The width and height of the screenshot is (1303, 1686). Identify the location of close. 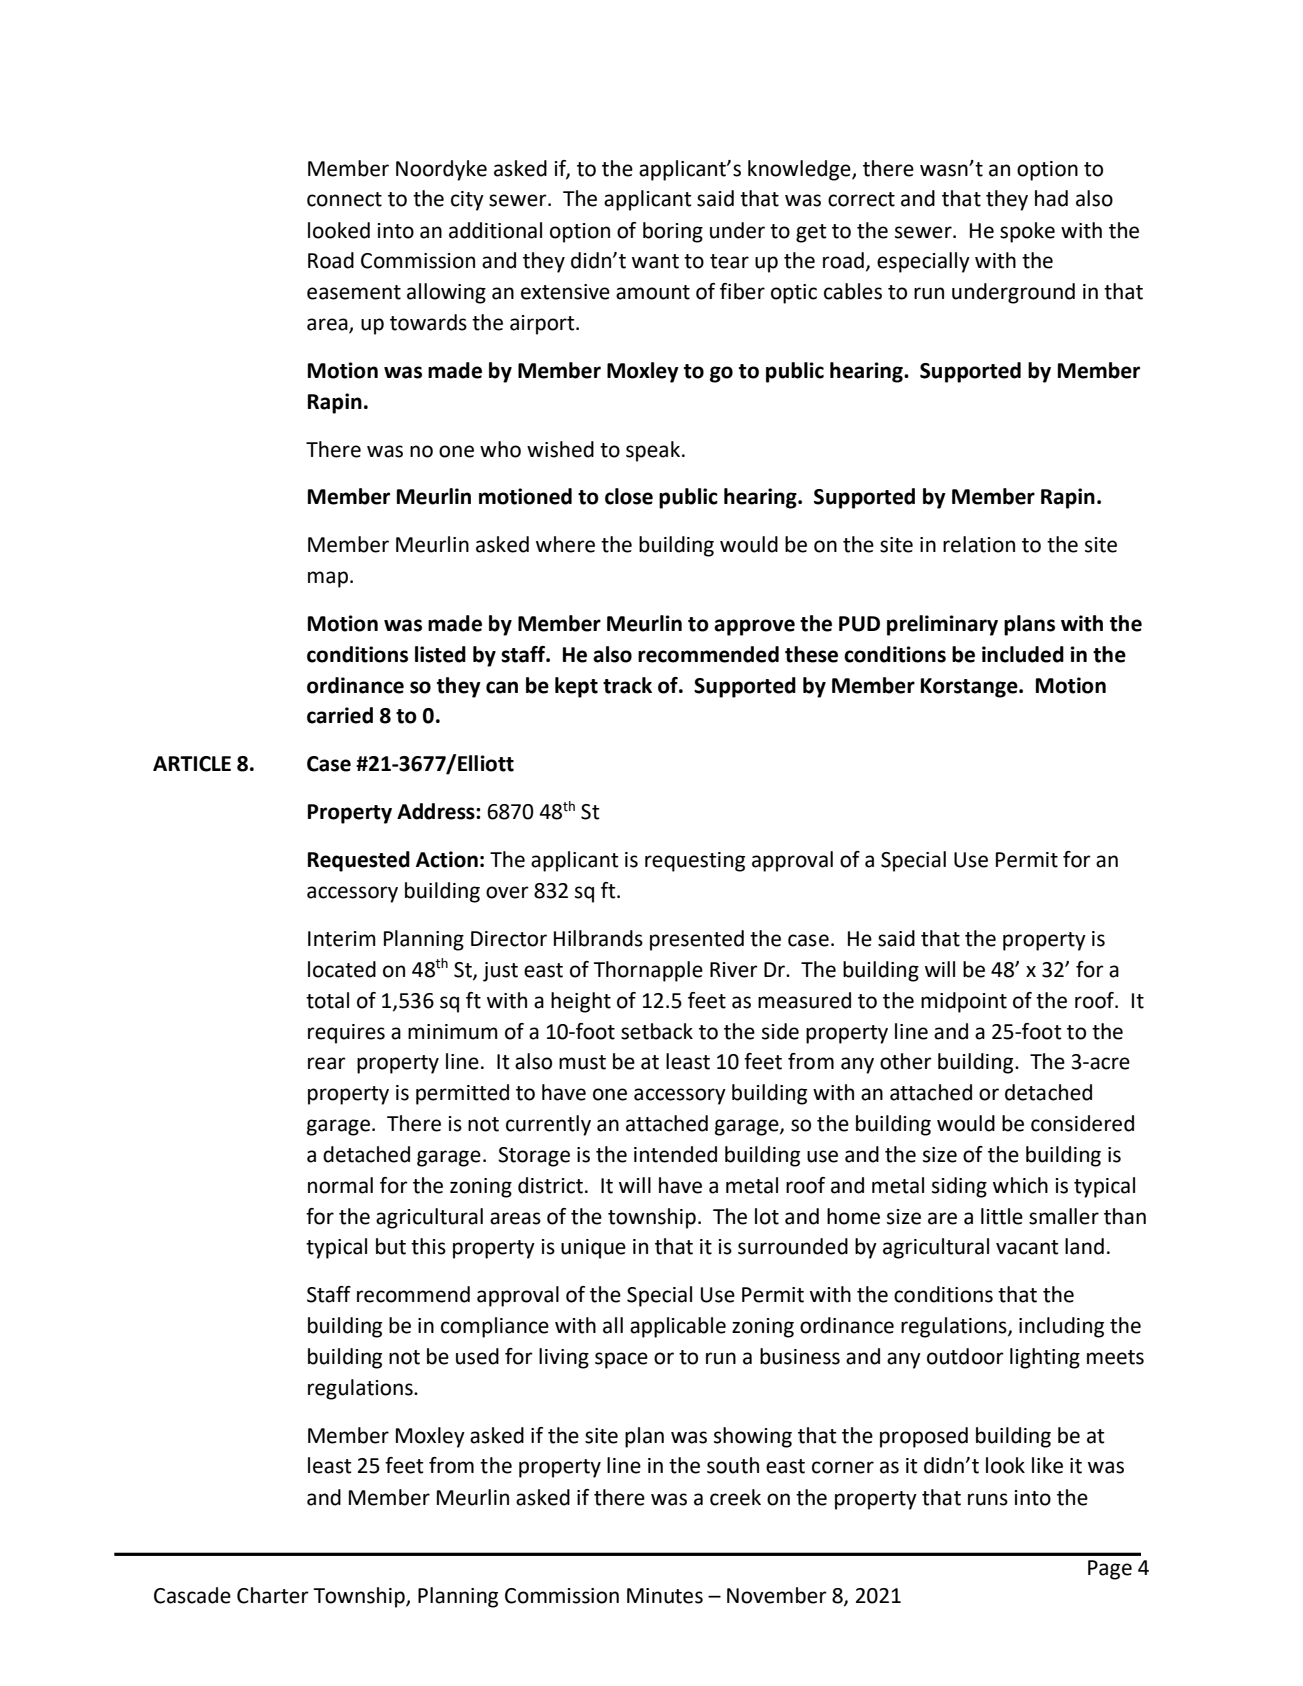
(629, 496).
